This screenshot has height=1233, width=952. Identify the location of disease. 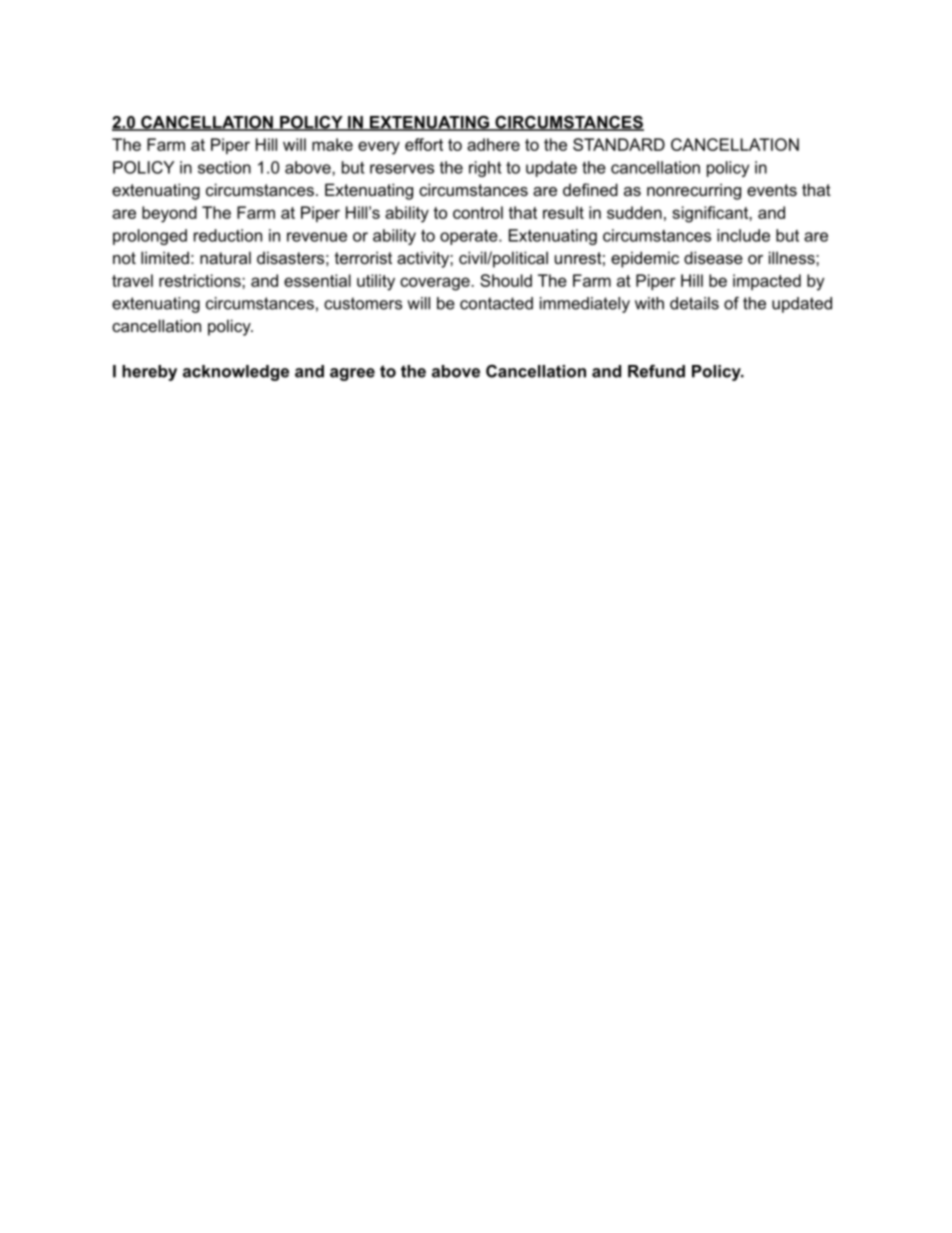
(713, 257).
